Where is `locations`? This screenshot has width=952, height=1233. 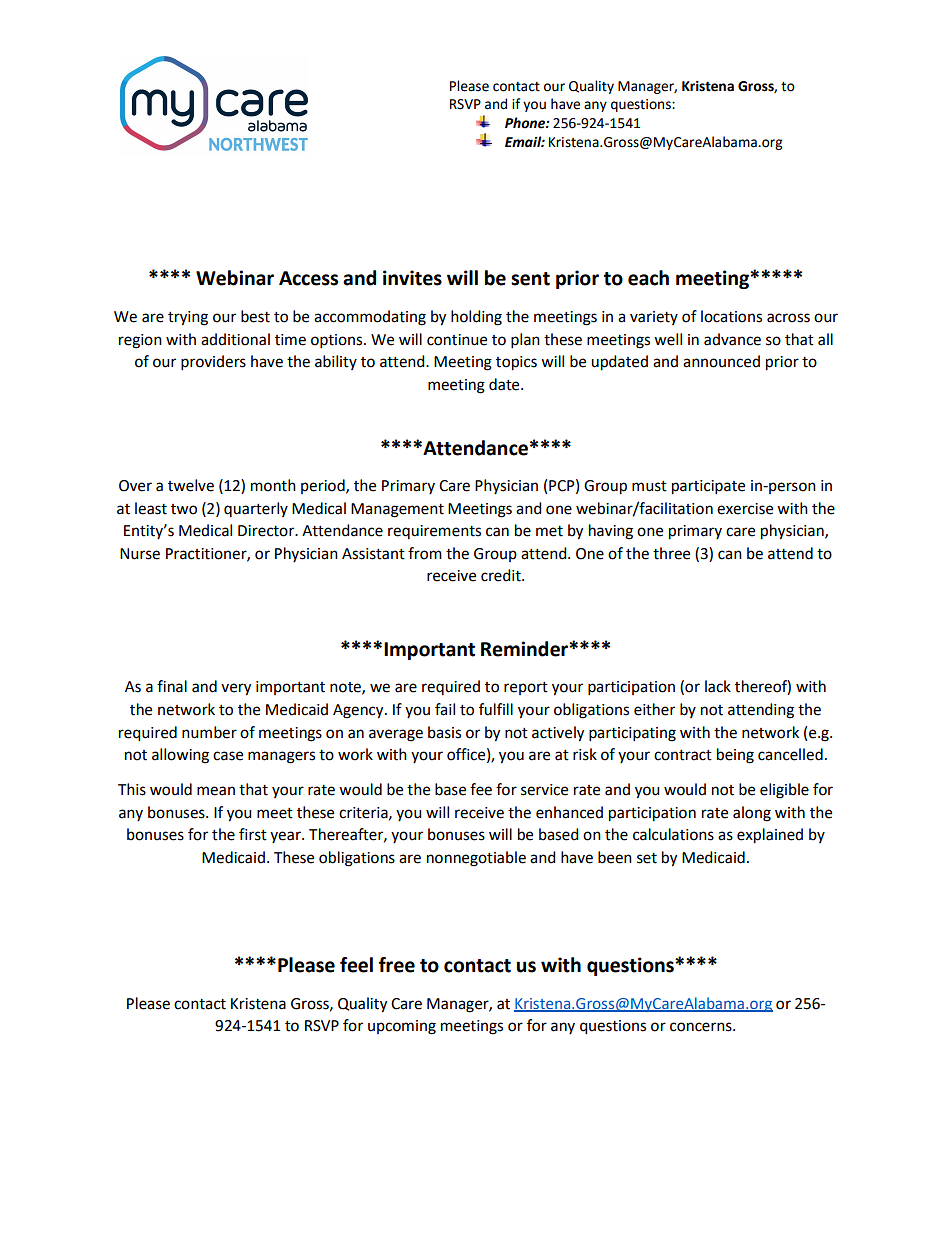 locations is located at coordinates (731, 316).
